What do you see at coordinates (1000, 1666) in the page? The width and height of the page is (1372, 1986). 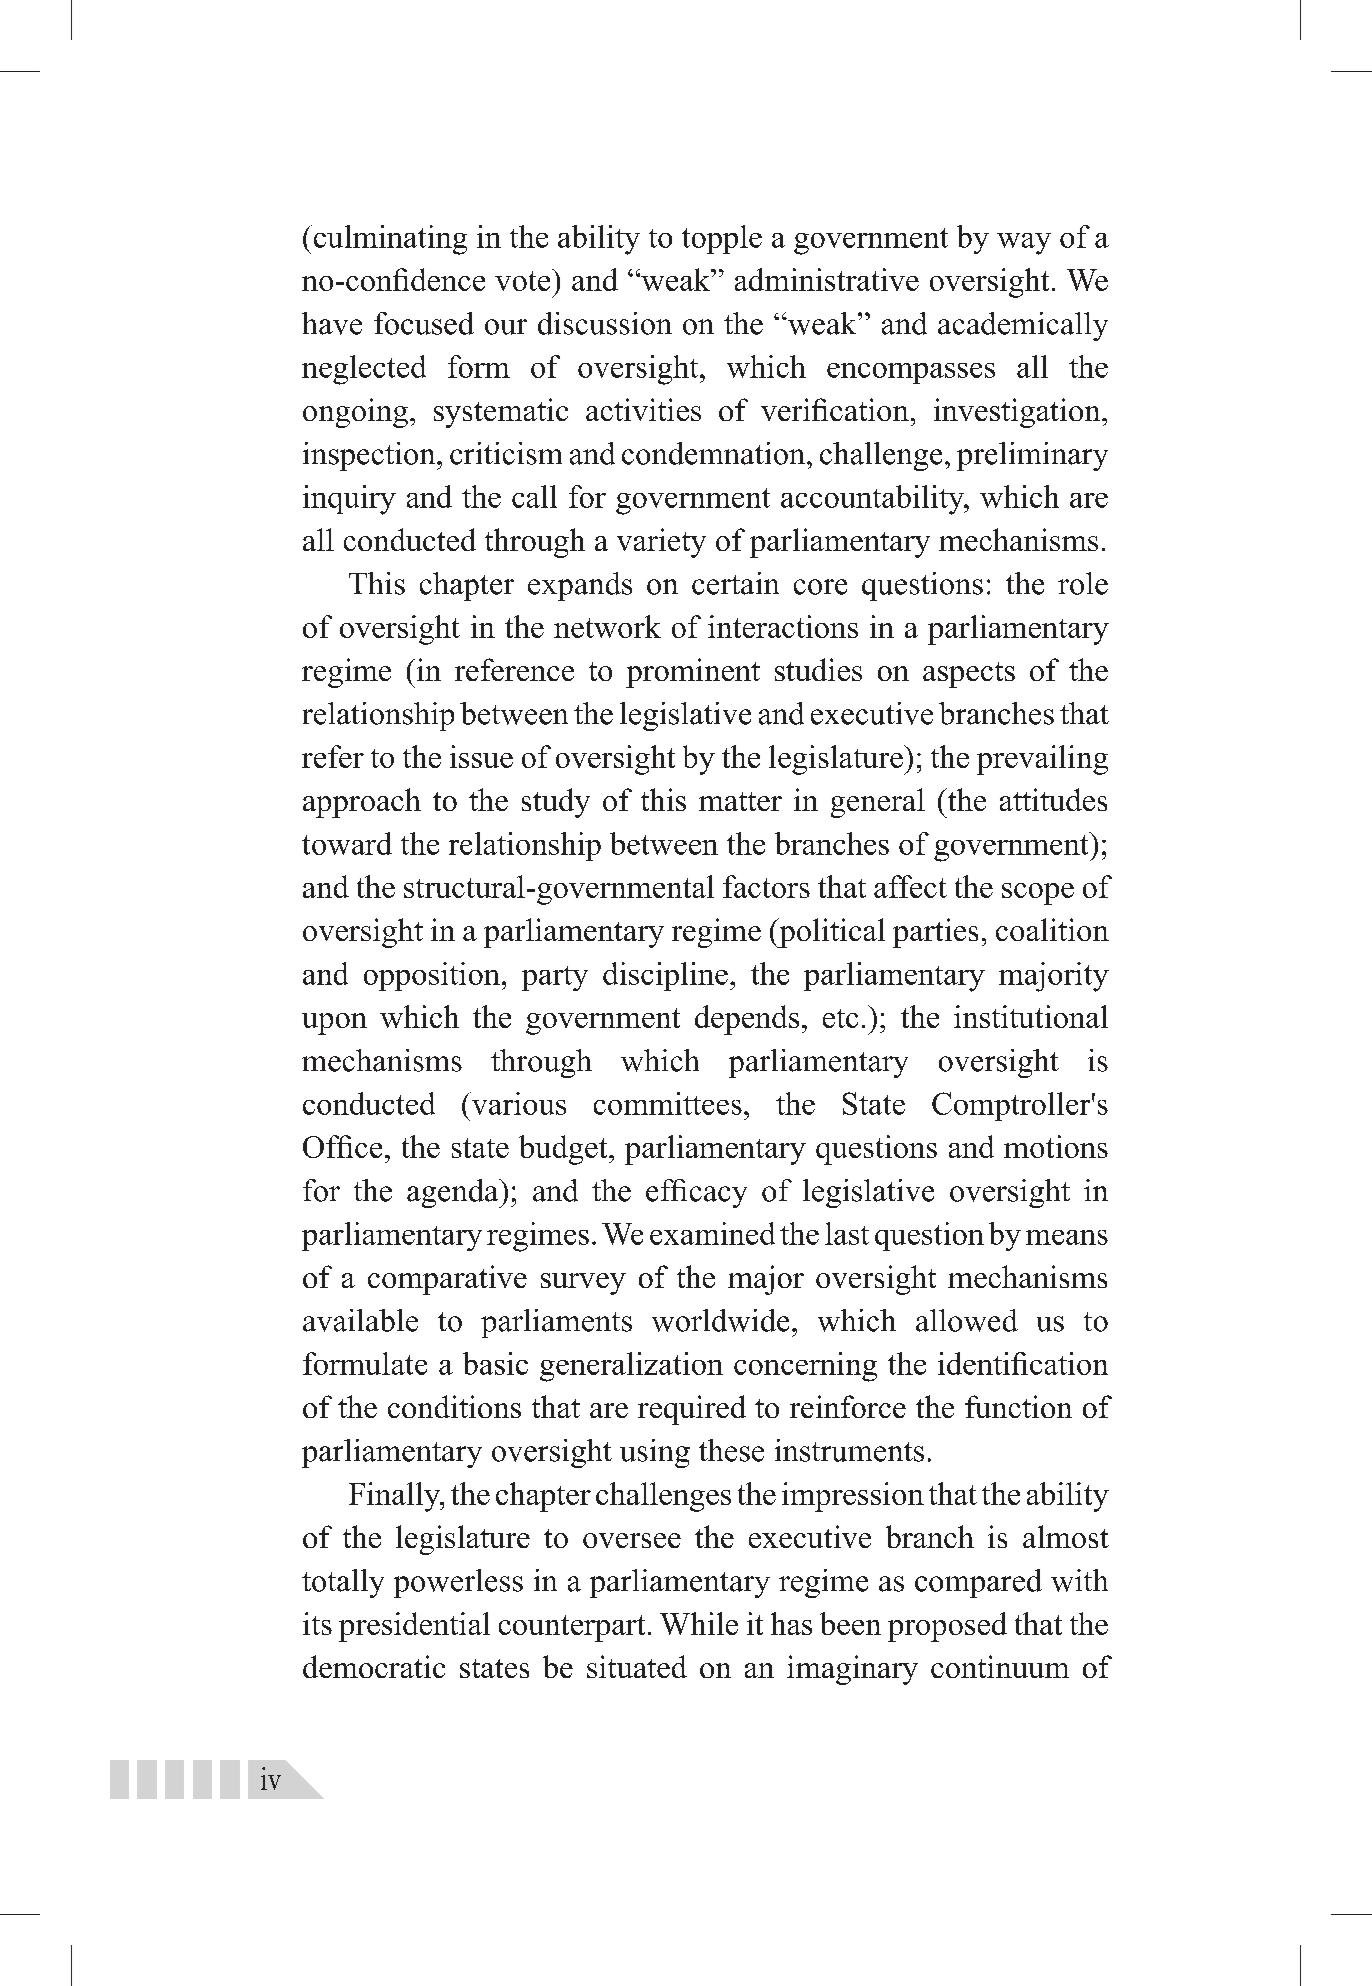 I see `continuum` at bounding box center [1000, 1666].
